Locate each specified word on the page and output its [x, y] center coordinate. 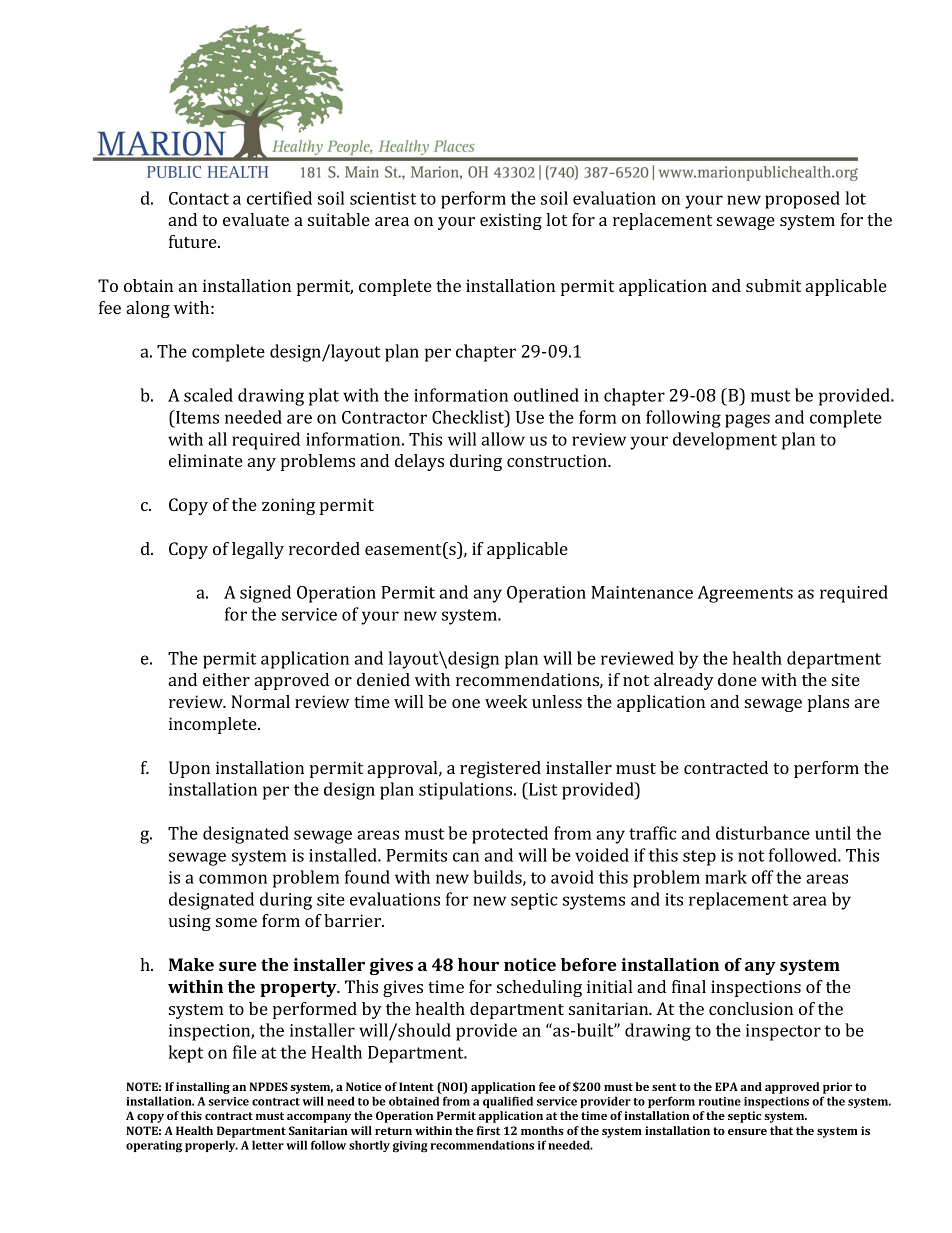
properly [211, 1146]
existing [511, 221]
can [466, 857]
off [763, 877]
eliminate [206, 460]
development [725, 441]
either [226, 679]
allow [503, 439]
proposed [802, 200]
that [781, 1130]
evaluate [256, 219]
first [488, 1130]
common [233, 879]
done [737, 679]
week [506, 701]
